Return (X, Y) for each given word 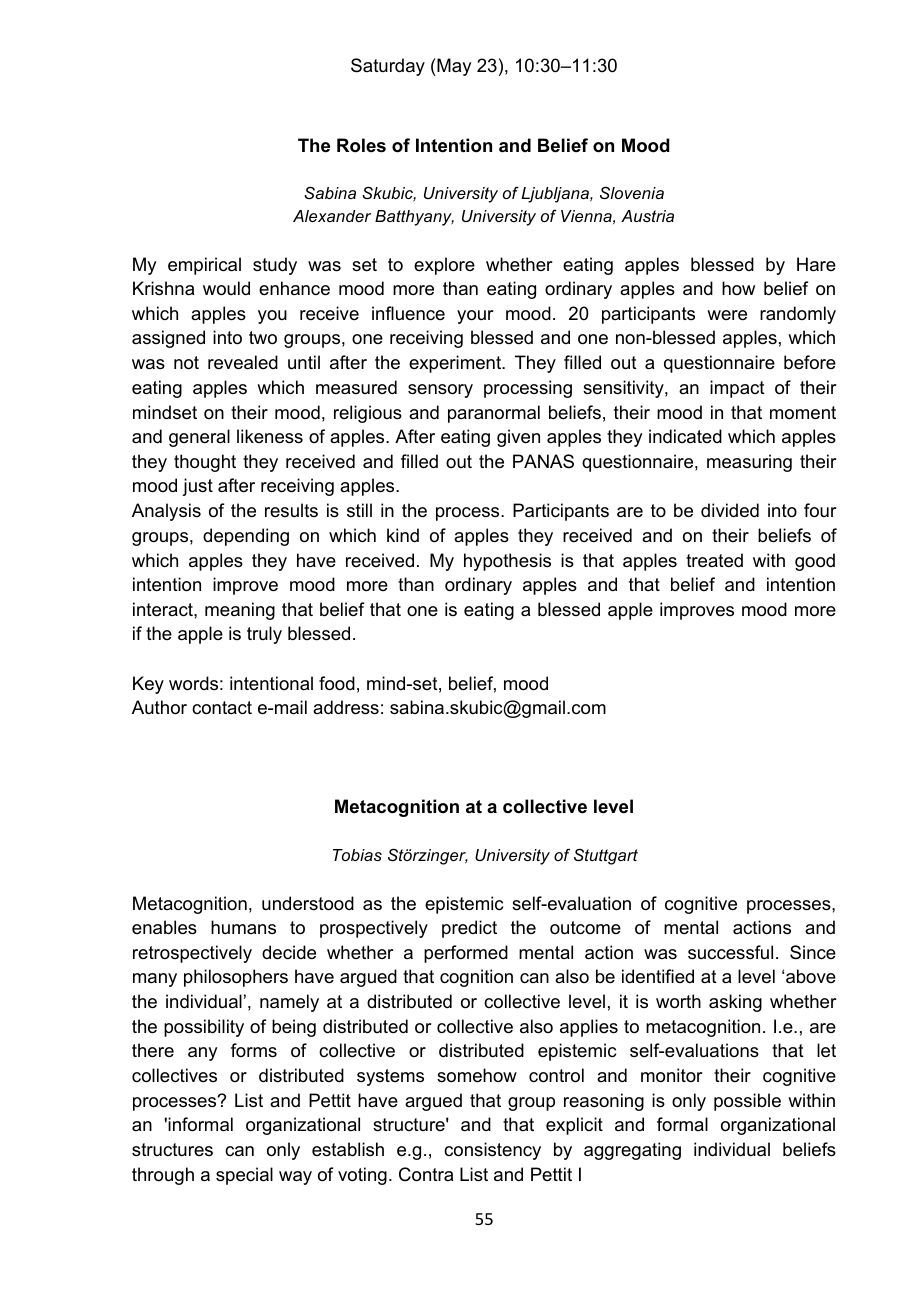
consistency (492, 1151)
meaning (240, 611)
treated (714, 560)
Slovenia (632, 192)
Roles (361, 145)
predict (469, 929)
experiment (456, 364)
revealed (243, 362)
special (244, 1176)
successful (730, 952)
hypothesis (507, 562)
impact (737, 389)
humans (243, 927)
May (453, 67)
